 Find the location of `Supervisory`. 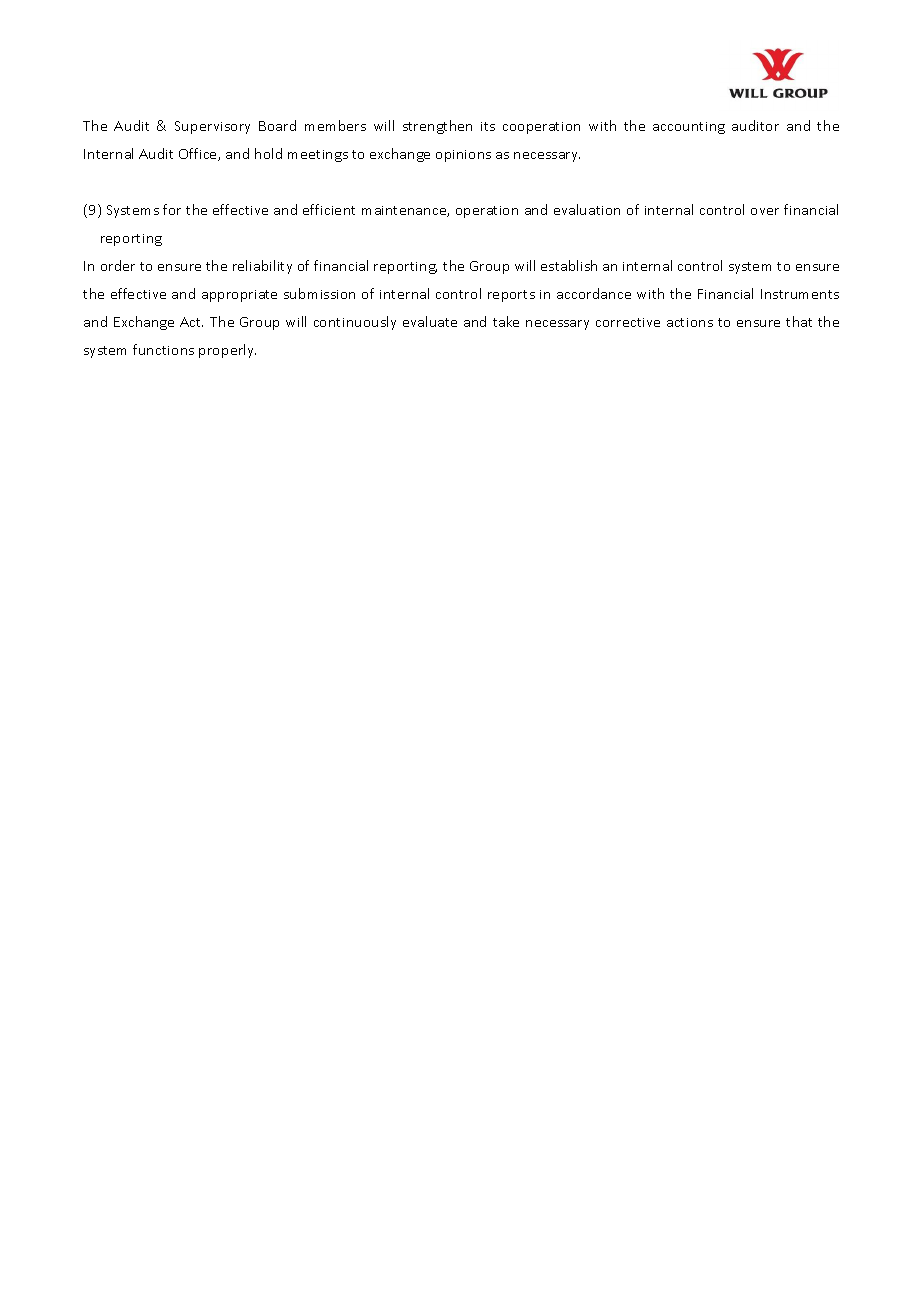

Supervisory is located at coordinates (212, 127).
